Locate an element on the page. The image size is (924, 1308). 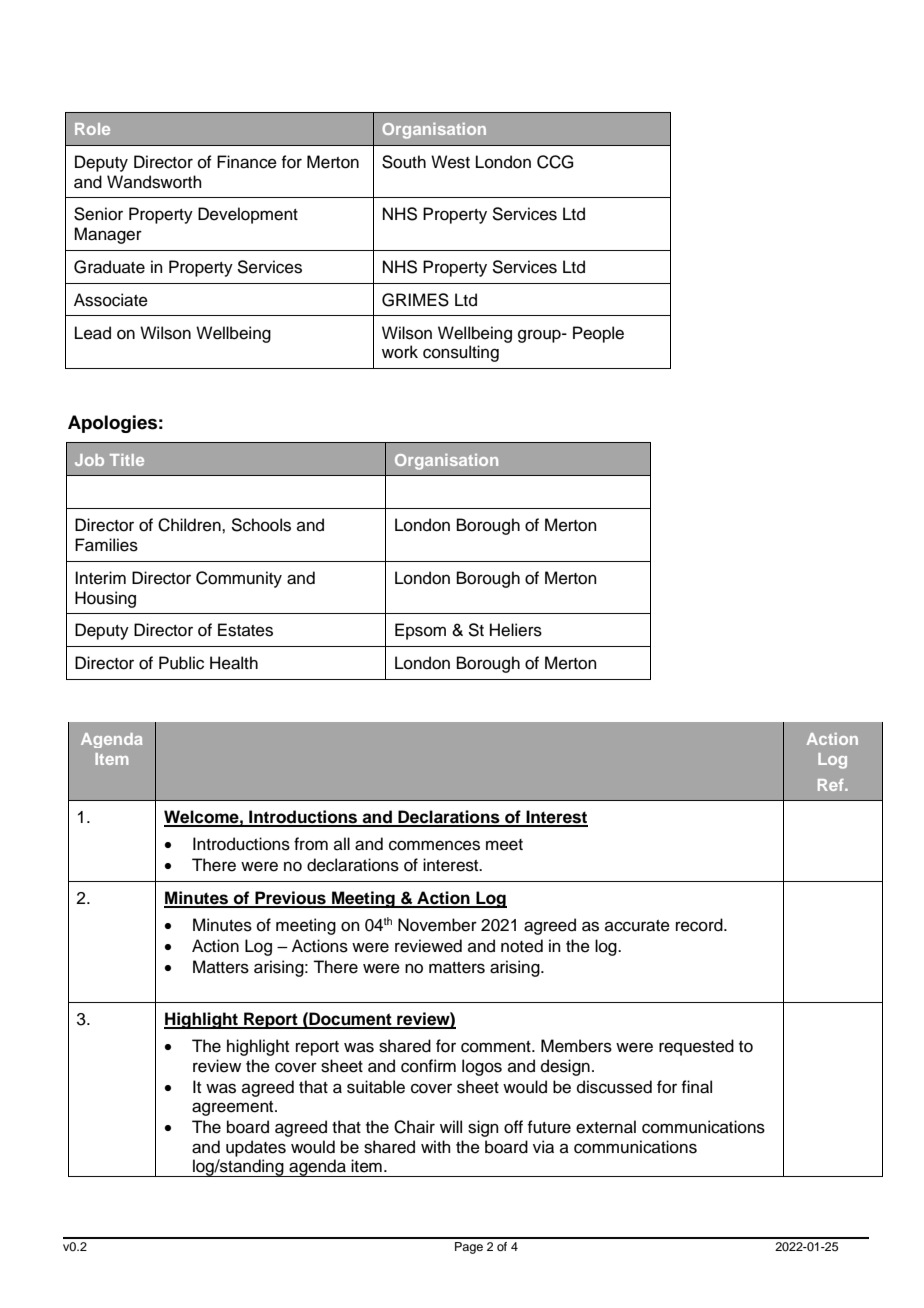
CCG is located at coordinates (555, 162).
